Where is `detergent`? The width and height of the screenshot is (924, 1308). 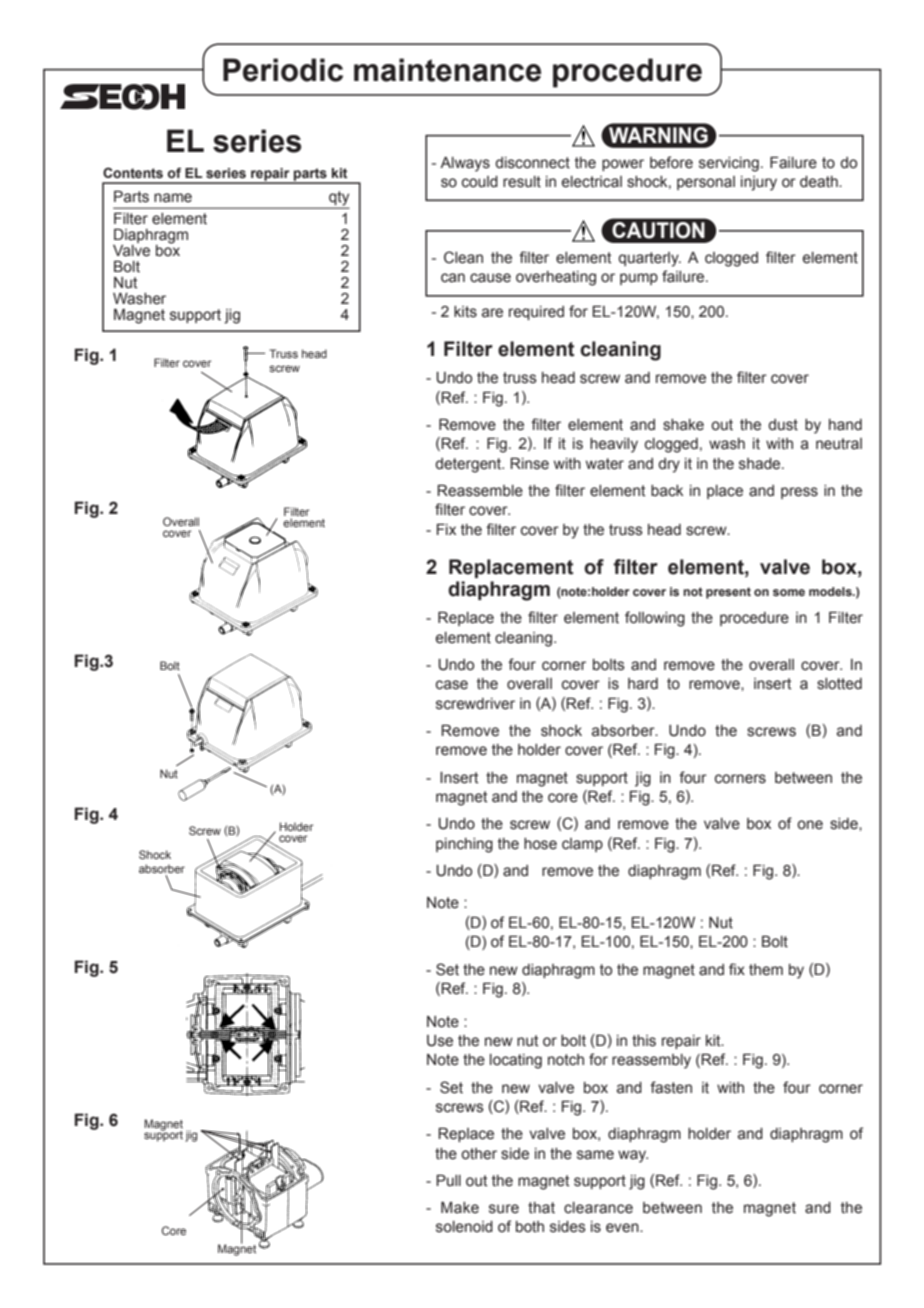 detergent is located at coordinates (469, 465).
